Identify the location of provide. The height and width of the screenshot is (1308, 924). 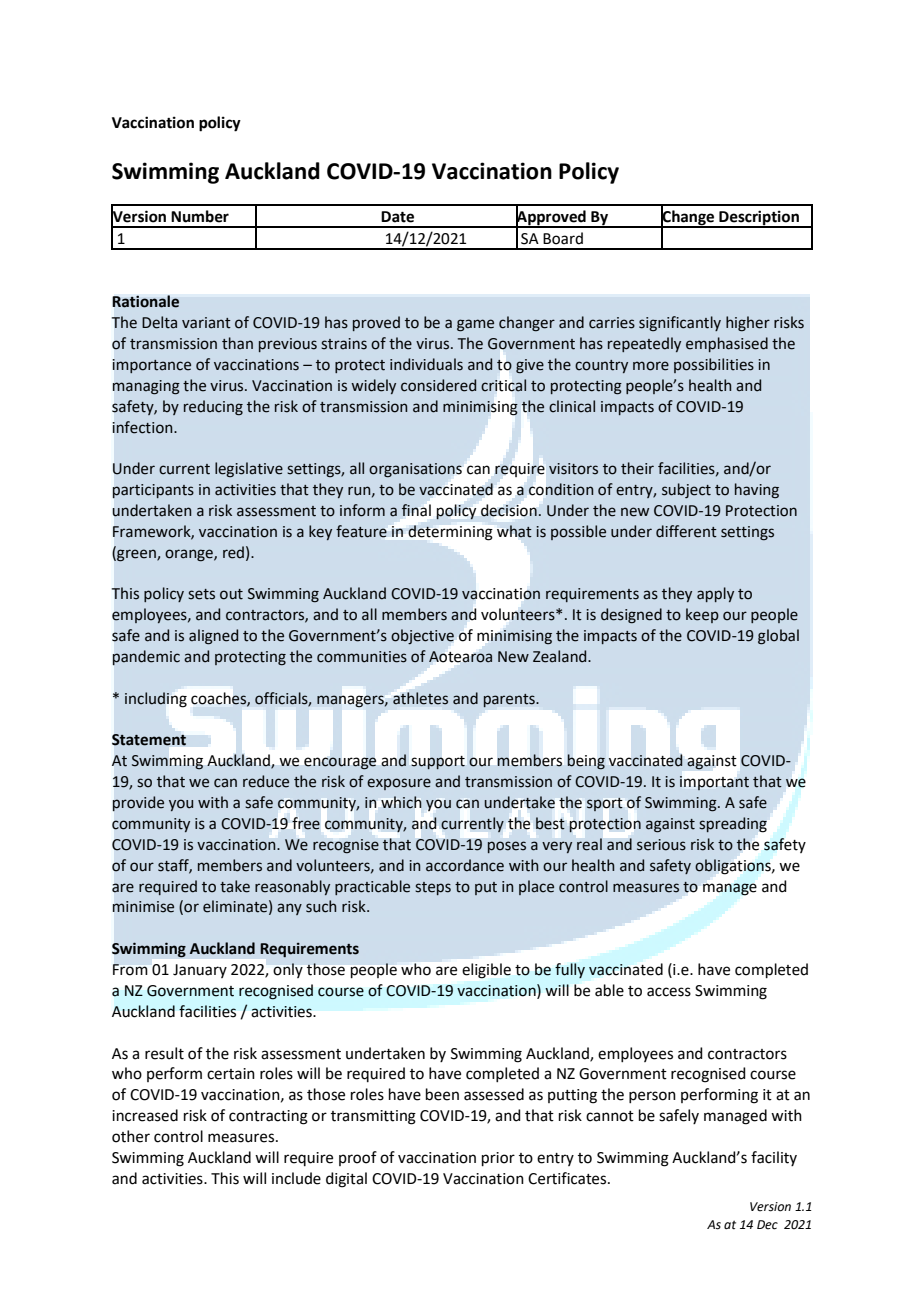
(138, 803).
